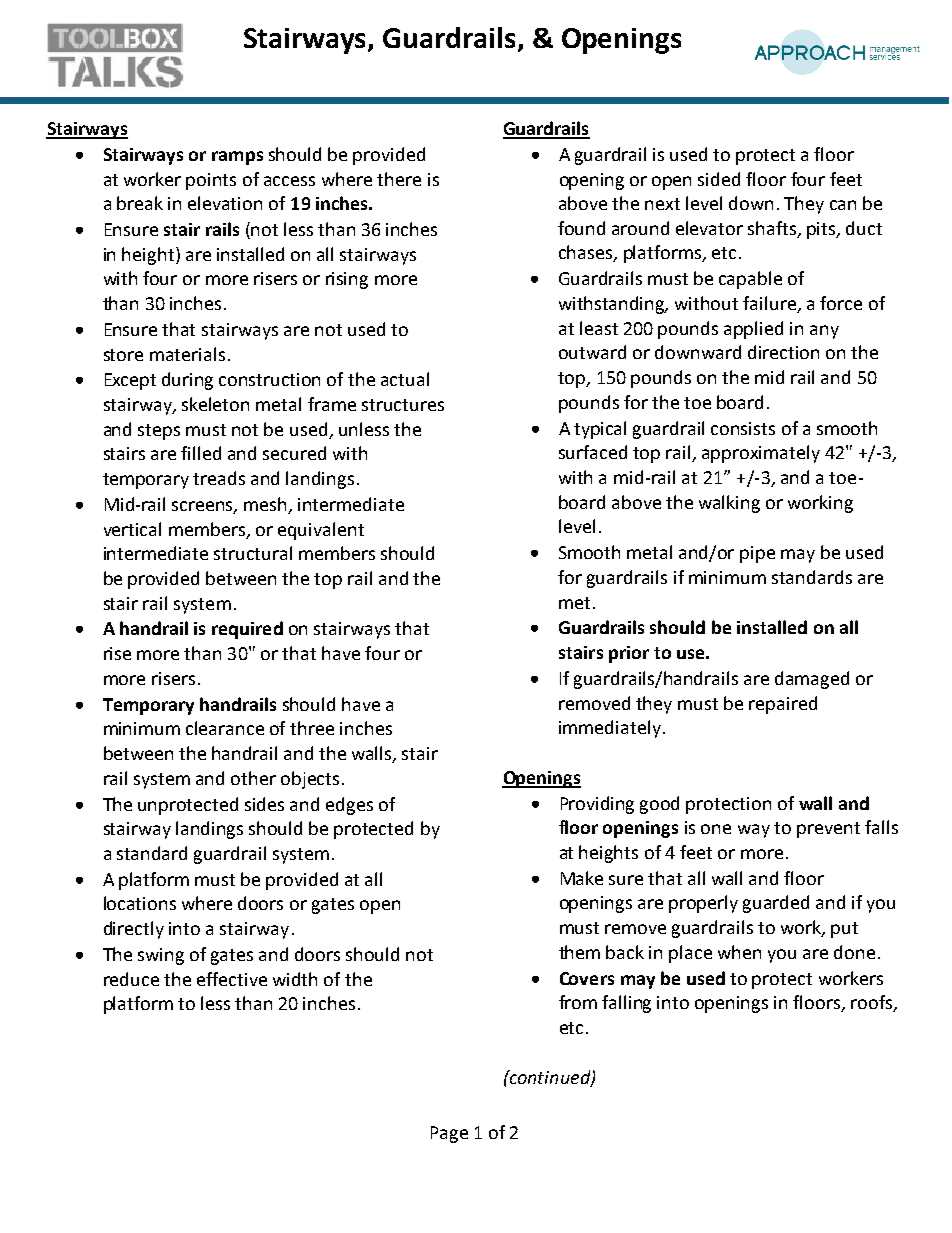 Image resolution: width=952 pixels, height=1233 pixels. What do you see at coordinates (232, 979) in the document?
I see `effective` at bounding box center [232, 979].
